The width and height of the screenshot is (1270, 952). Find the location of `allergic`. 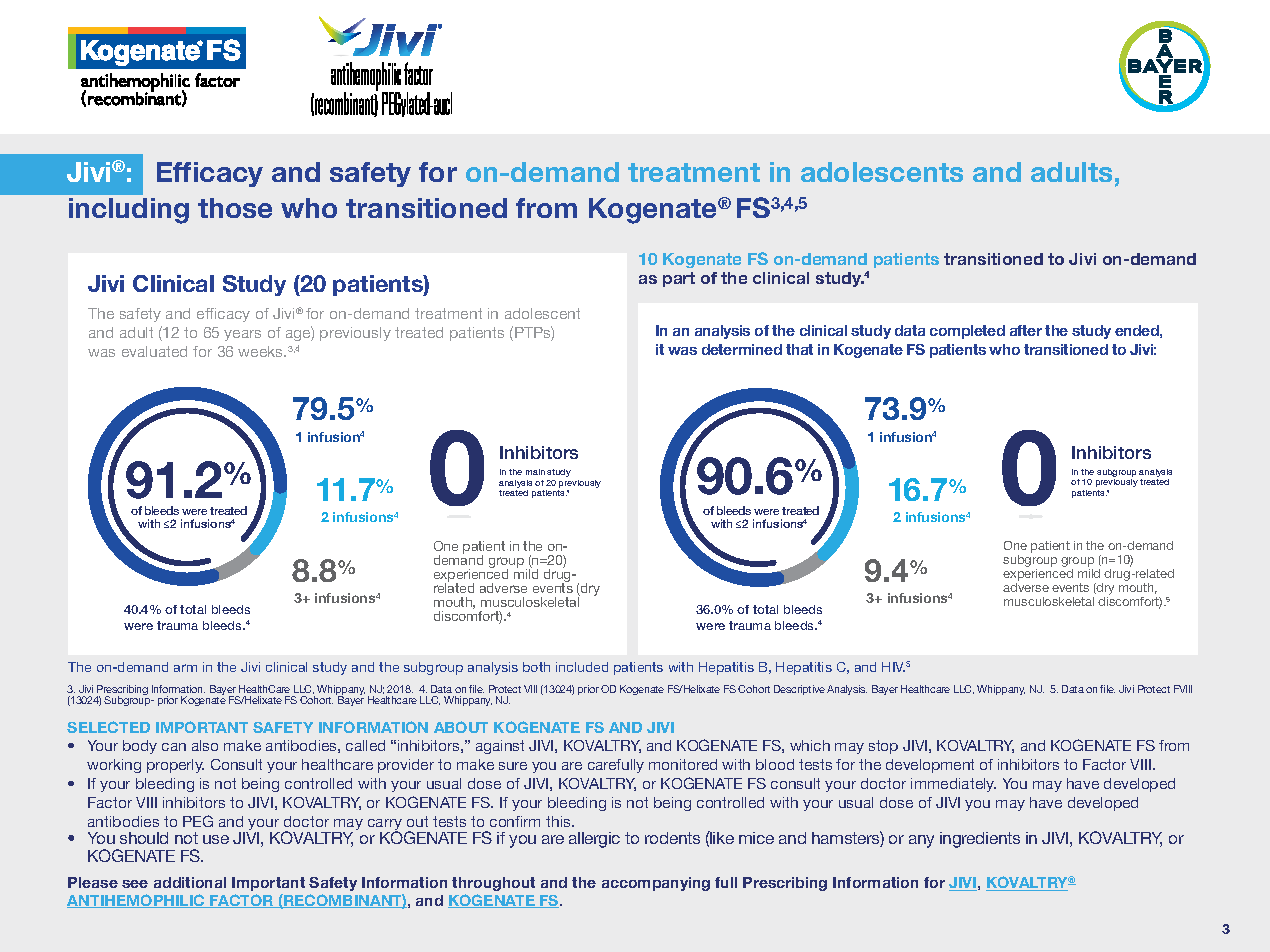

allergic is located at coordinates (594, 840).
